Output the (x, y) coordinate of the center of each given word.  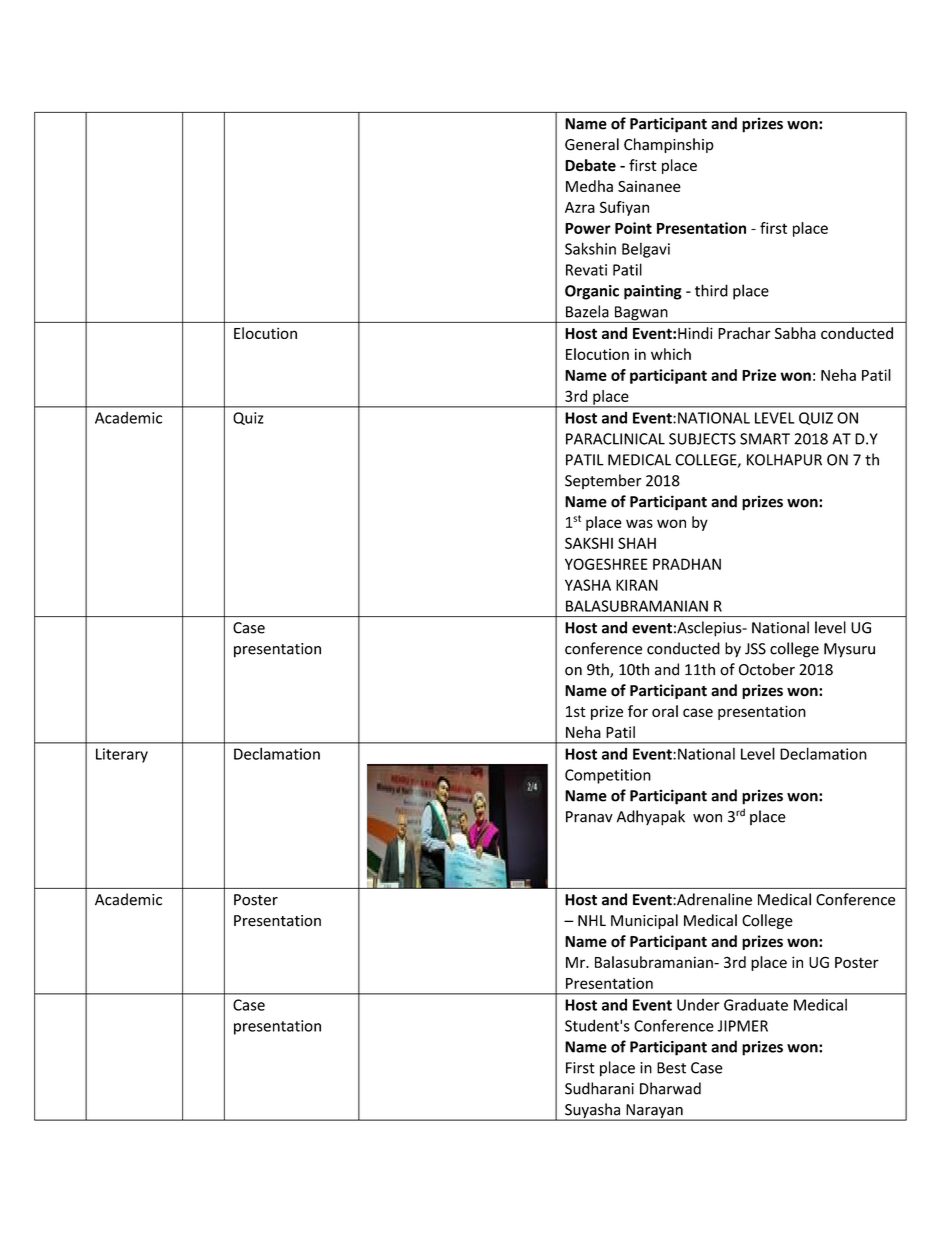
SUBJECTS (702, 439)
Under (698, 1005)
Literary (122, 755)
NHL (592, 920)
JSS (755, 649)
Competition (608, 776)
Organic (592, 292)
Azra (580, 207)
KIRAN (637, 585)
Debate (590, 165)
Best (671, 1068)
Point (633, 228)
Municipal (644, 921)
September (603, 481)
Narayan (654, 1112)
